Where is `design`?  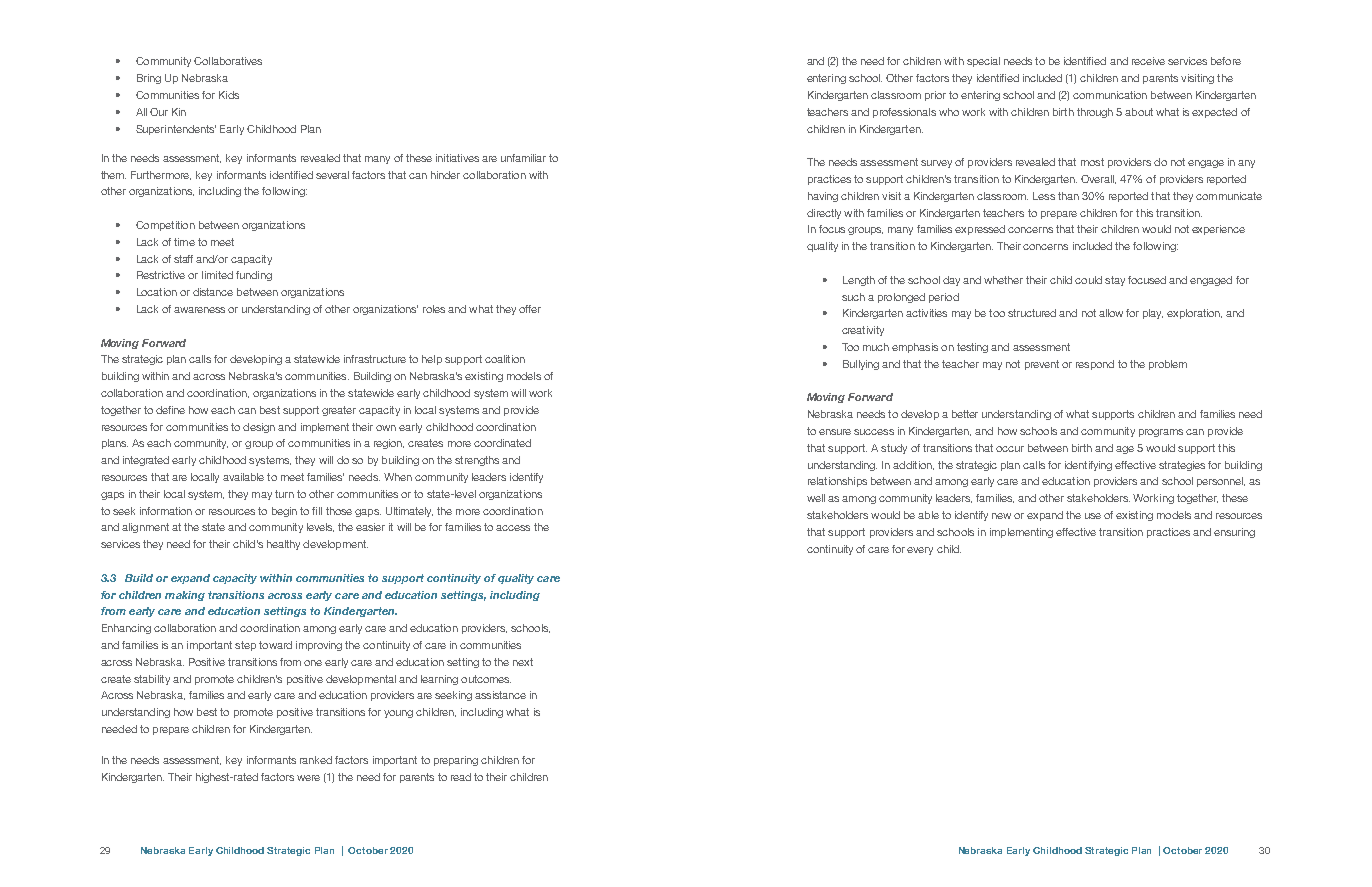 design is located at coordinates (259, 428).
